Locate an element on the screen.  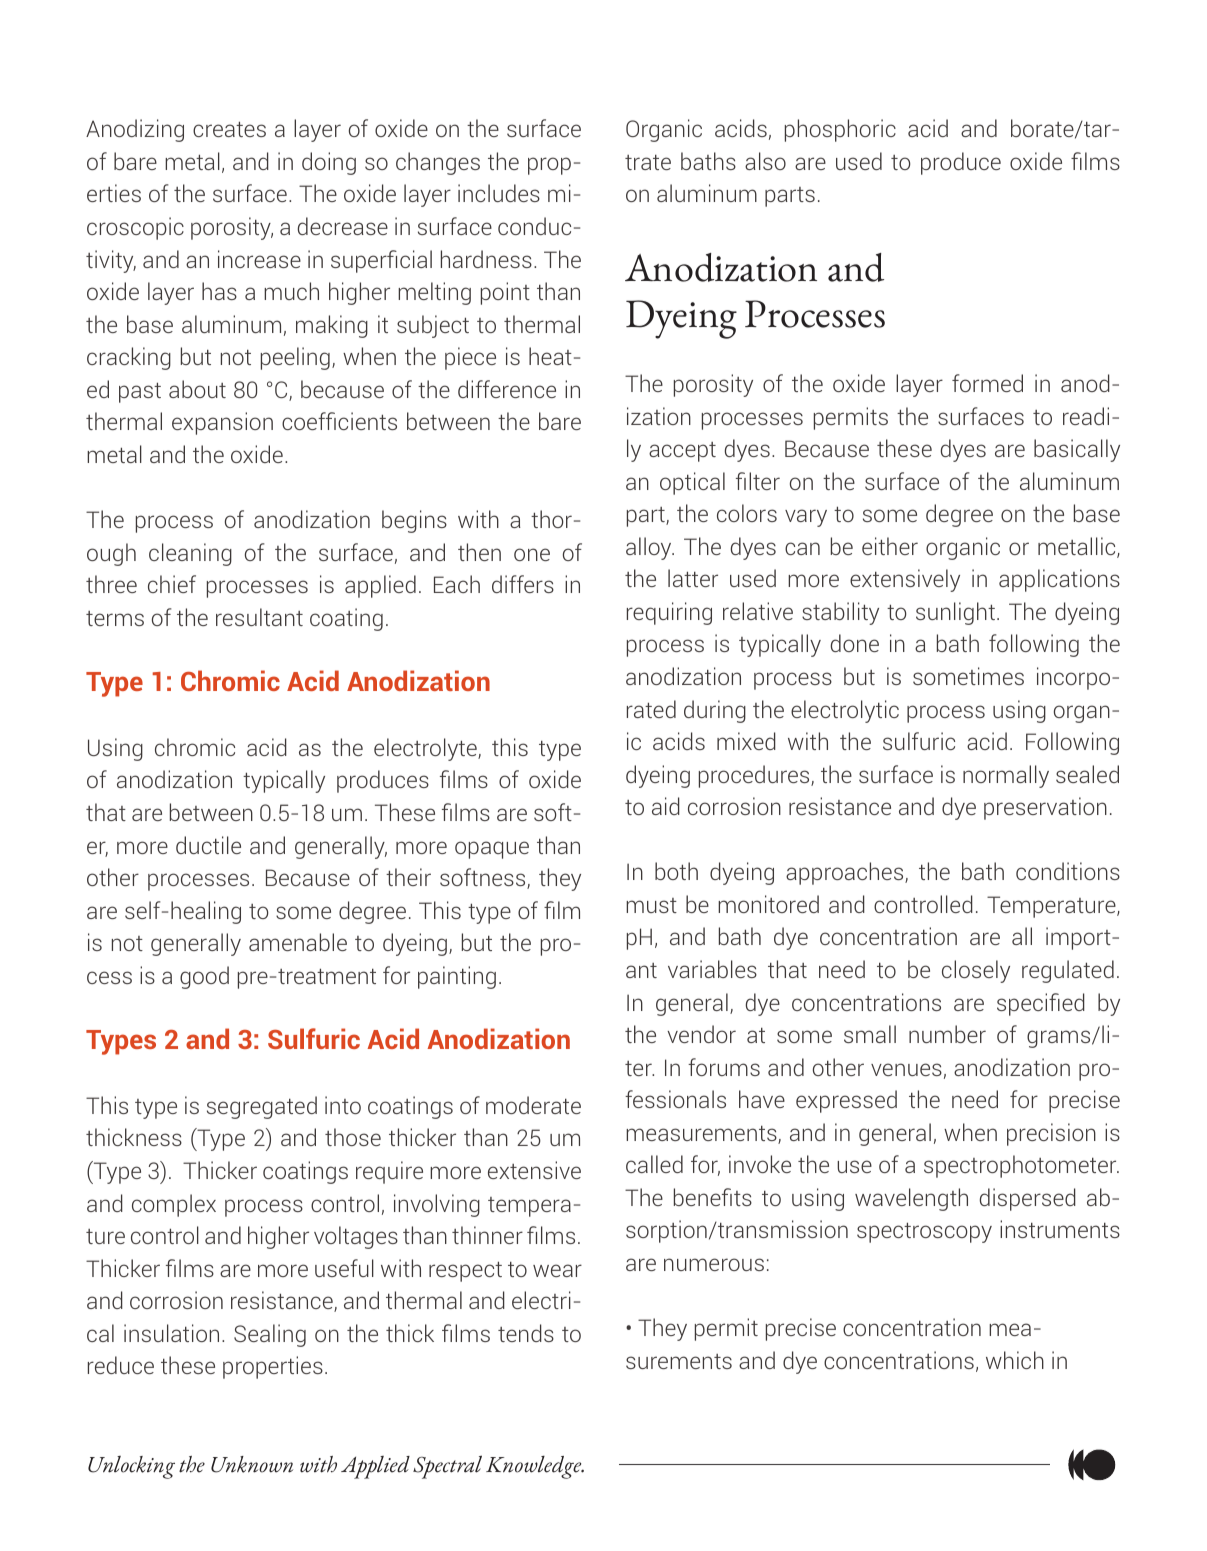
normally is located at coordinates (1006, 776).
